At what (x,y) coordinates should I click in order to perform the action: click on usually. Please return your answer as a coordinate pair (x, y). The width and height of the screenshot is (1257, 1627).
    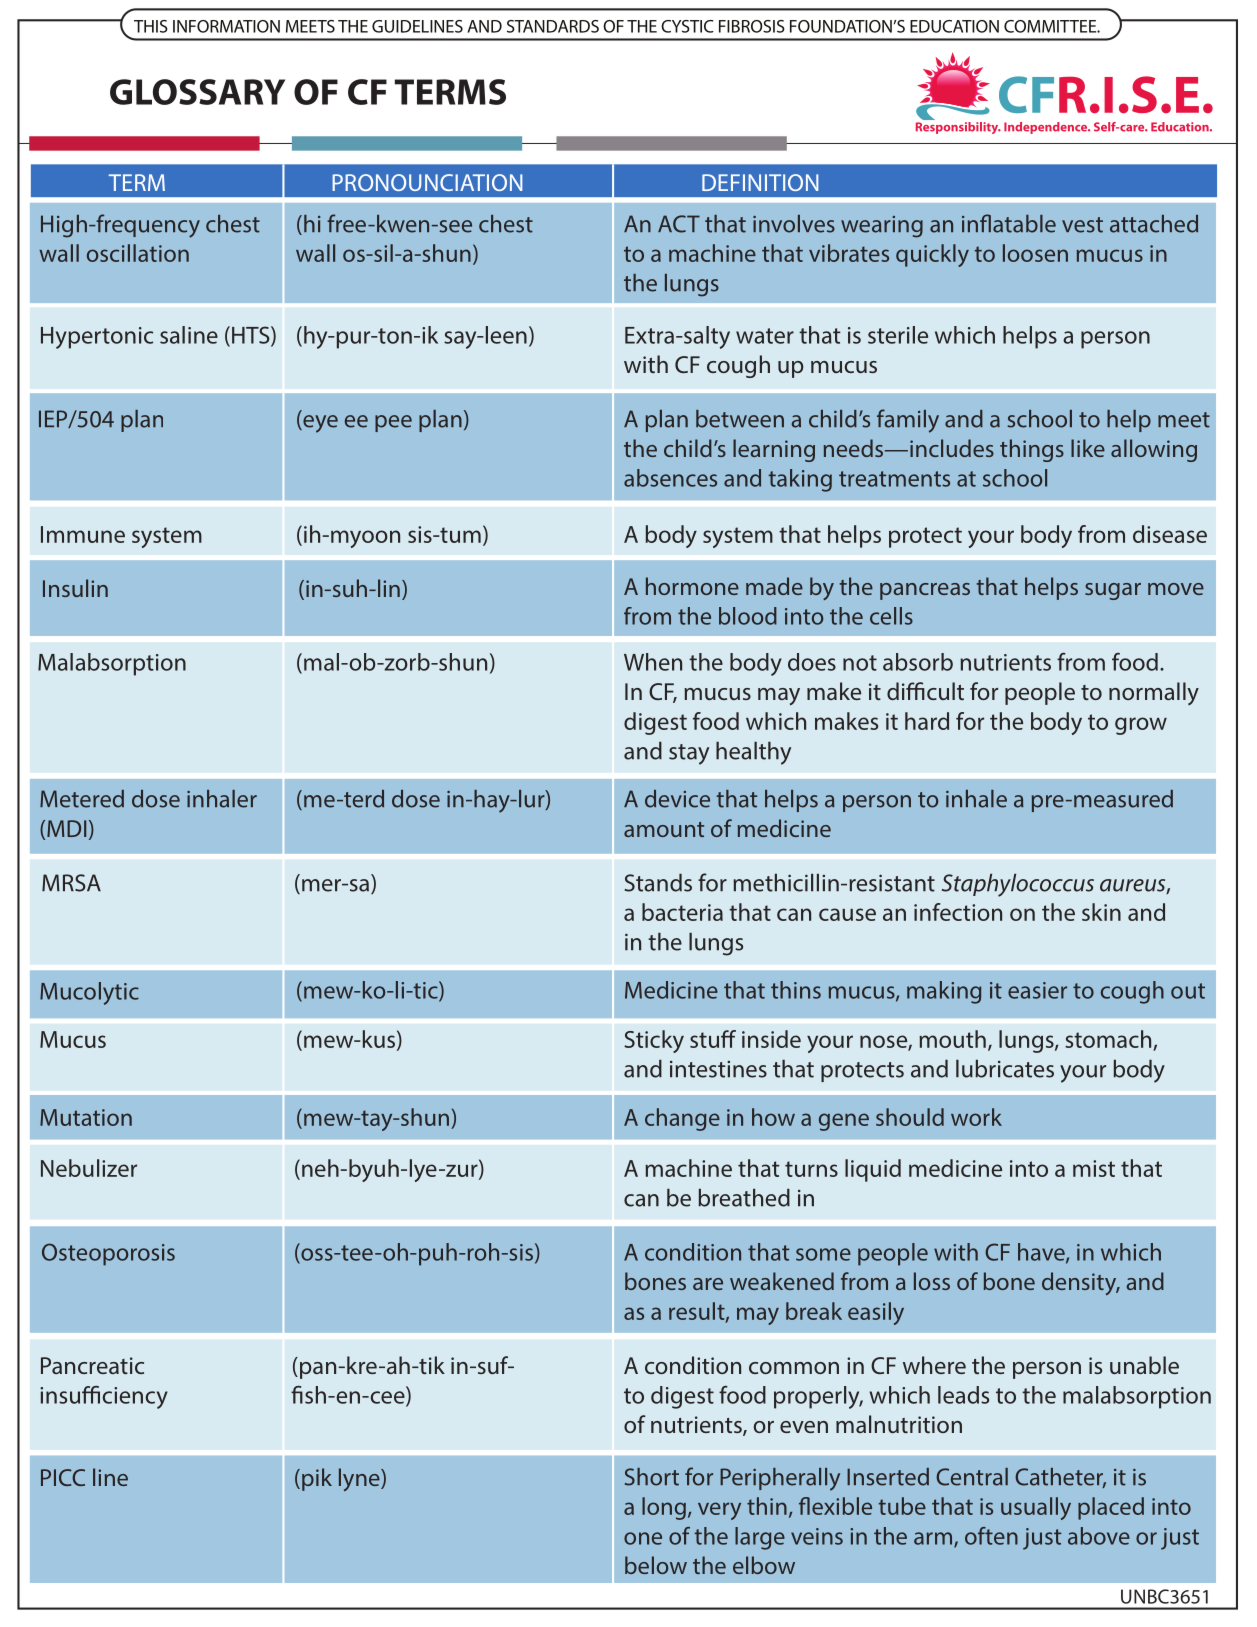
    Looking at the image, I should click on (1036, 1508).
